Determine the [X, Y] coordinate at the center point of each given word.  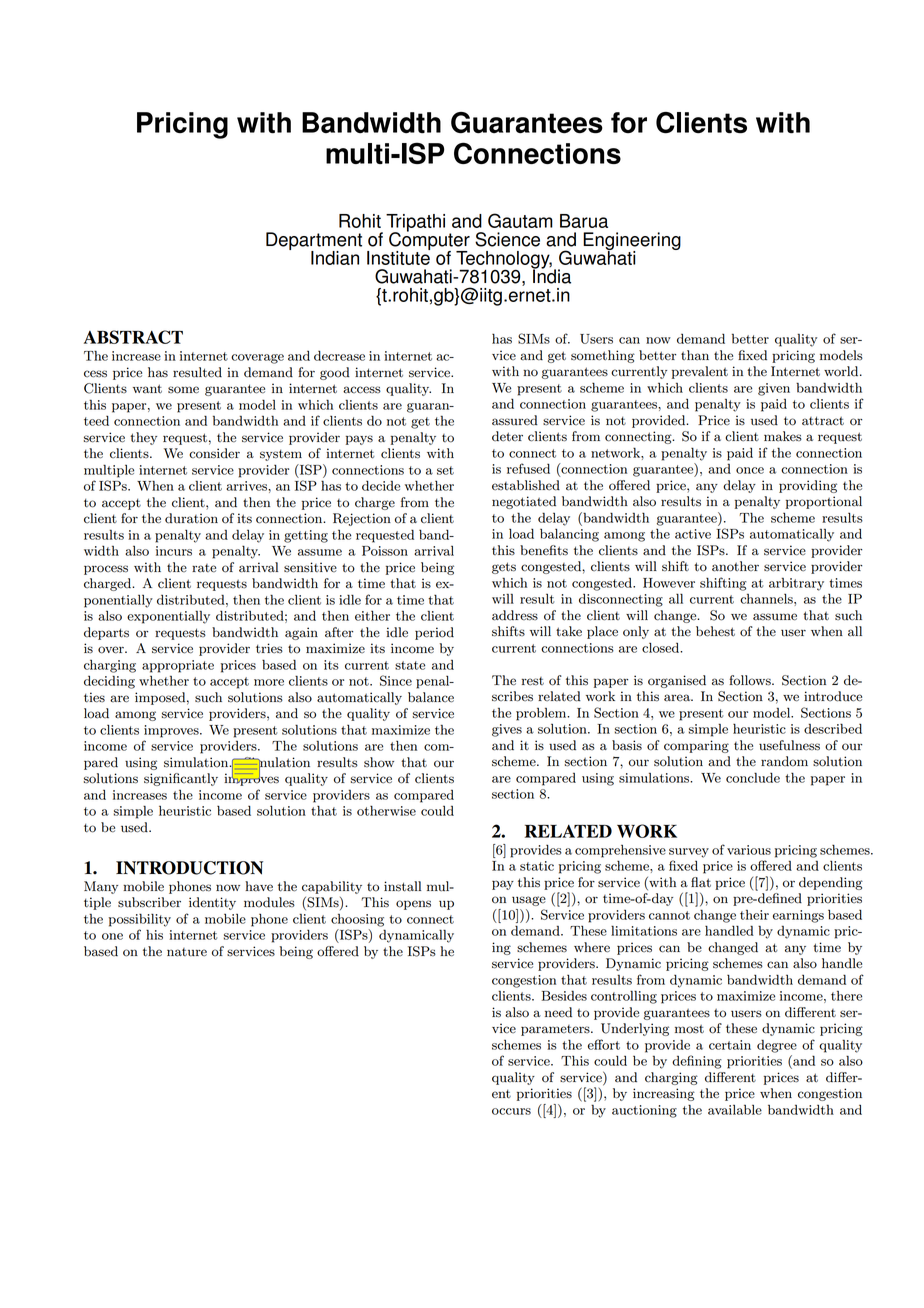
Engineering [632, 242]
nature [187, 952]
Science [507, 239]
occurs [511, 1111]
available [735, 1110]
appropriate [178, 666]
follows [751, 680]
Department [314, 242]
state [410, 665]
